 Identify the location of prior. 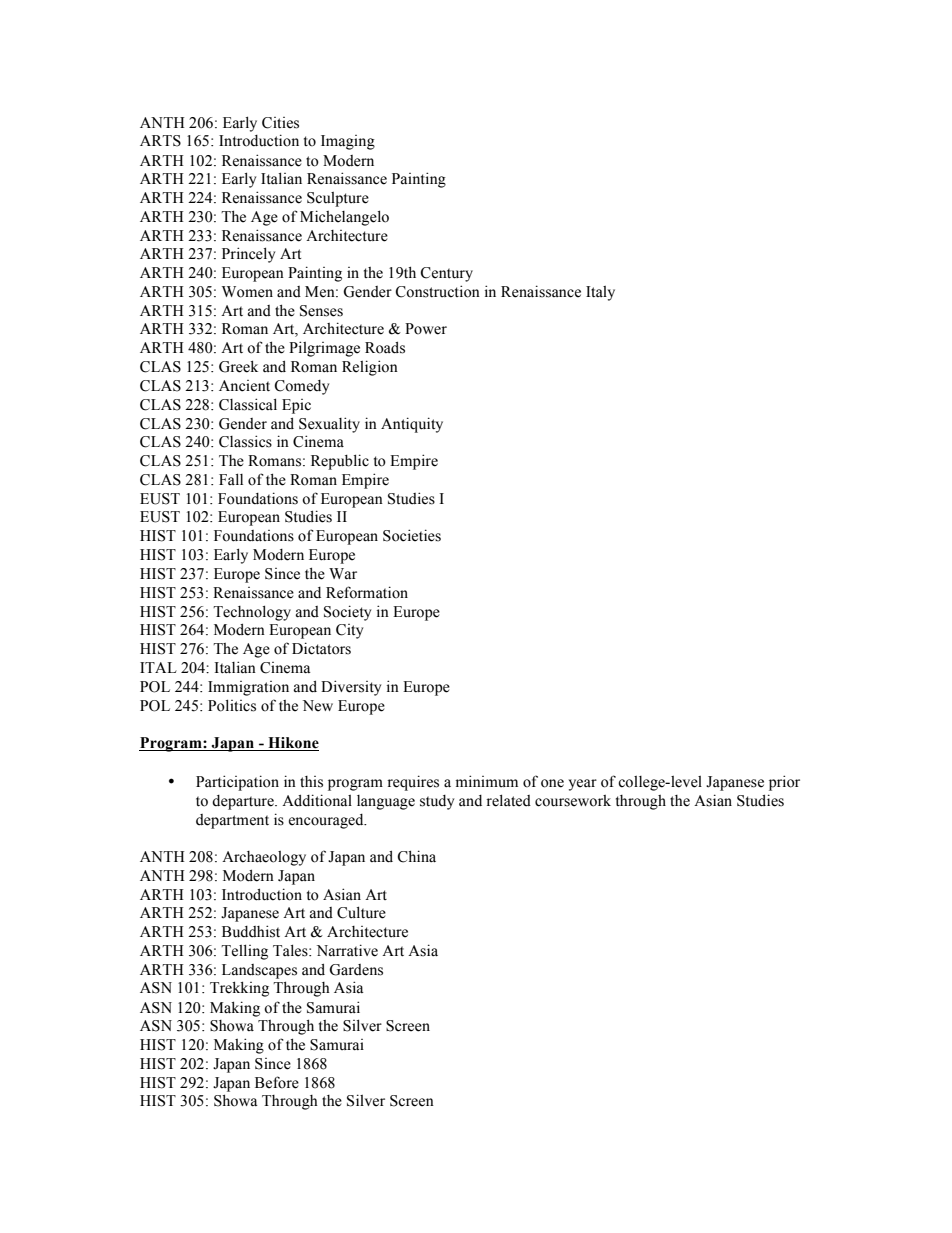
(784, 783).
